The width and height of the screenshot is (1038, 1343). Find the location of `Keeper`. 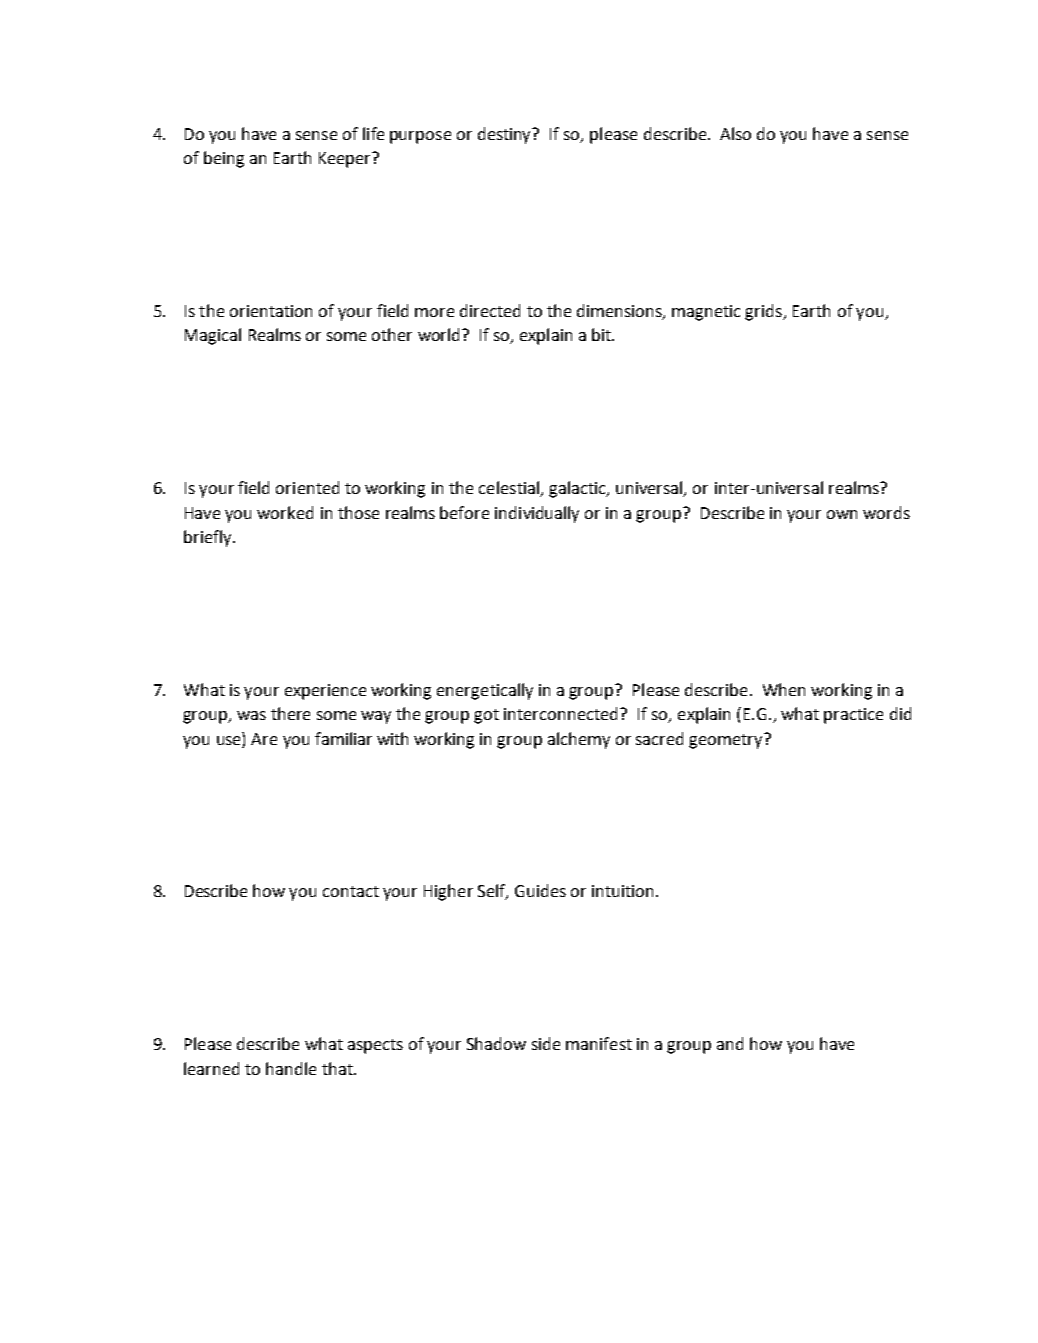

Keeper is located at coordinates (346, 160).
